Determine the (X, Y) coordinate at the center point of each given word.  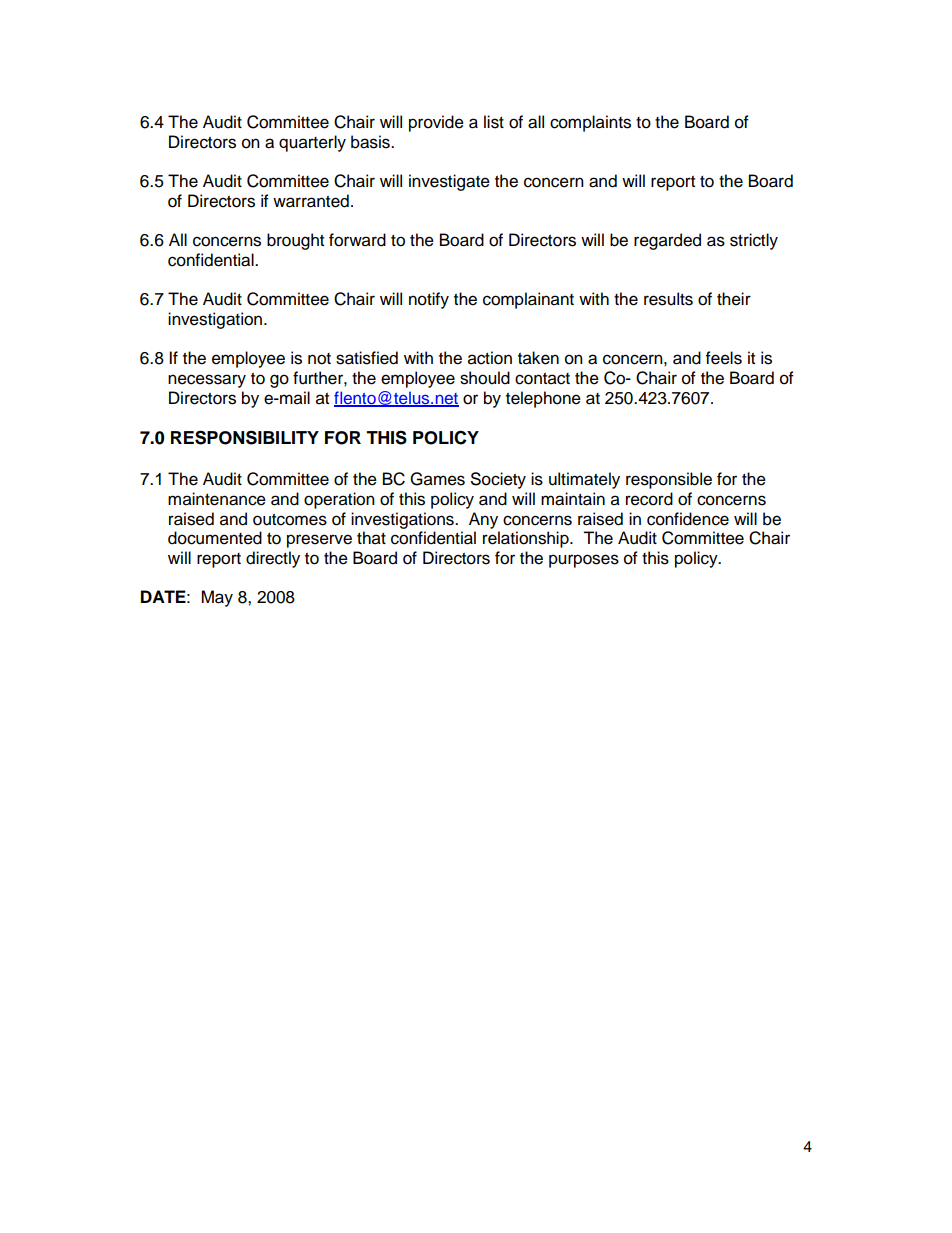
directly (273, 559)
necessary (207, 381)
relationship (527, 539)
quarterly (312, 143)
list (494, 122)
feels (724, 358)
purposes (584, 561)
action (490, 358)
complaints (590, 123)
